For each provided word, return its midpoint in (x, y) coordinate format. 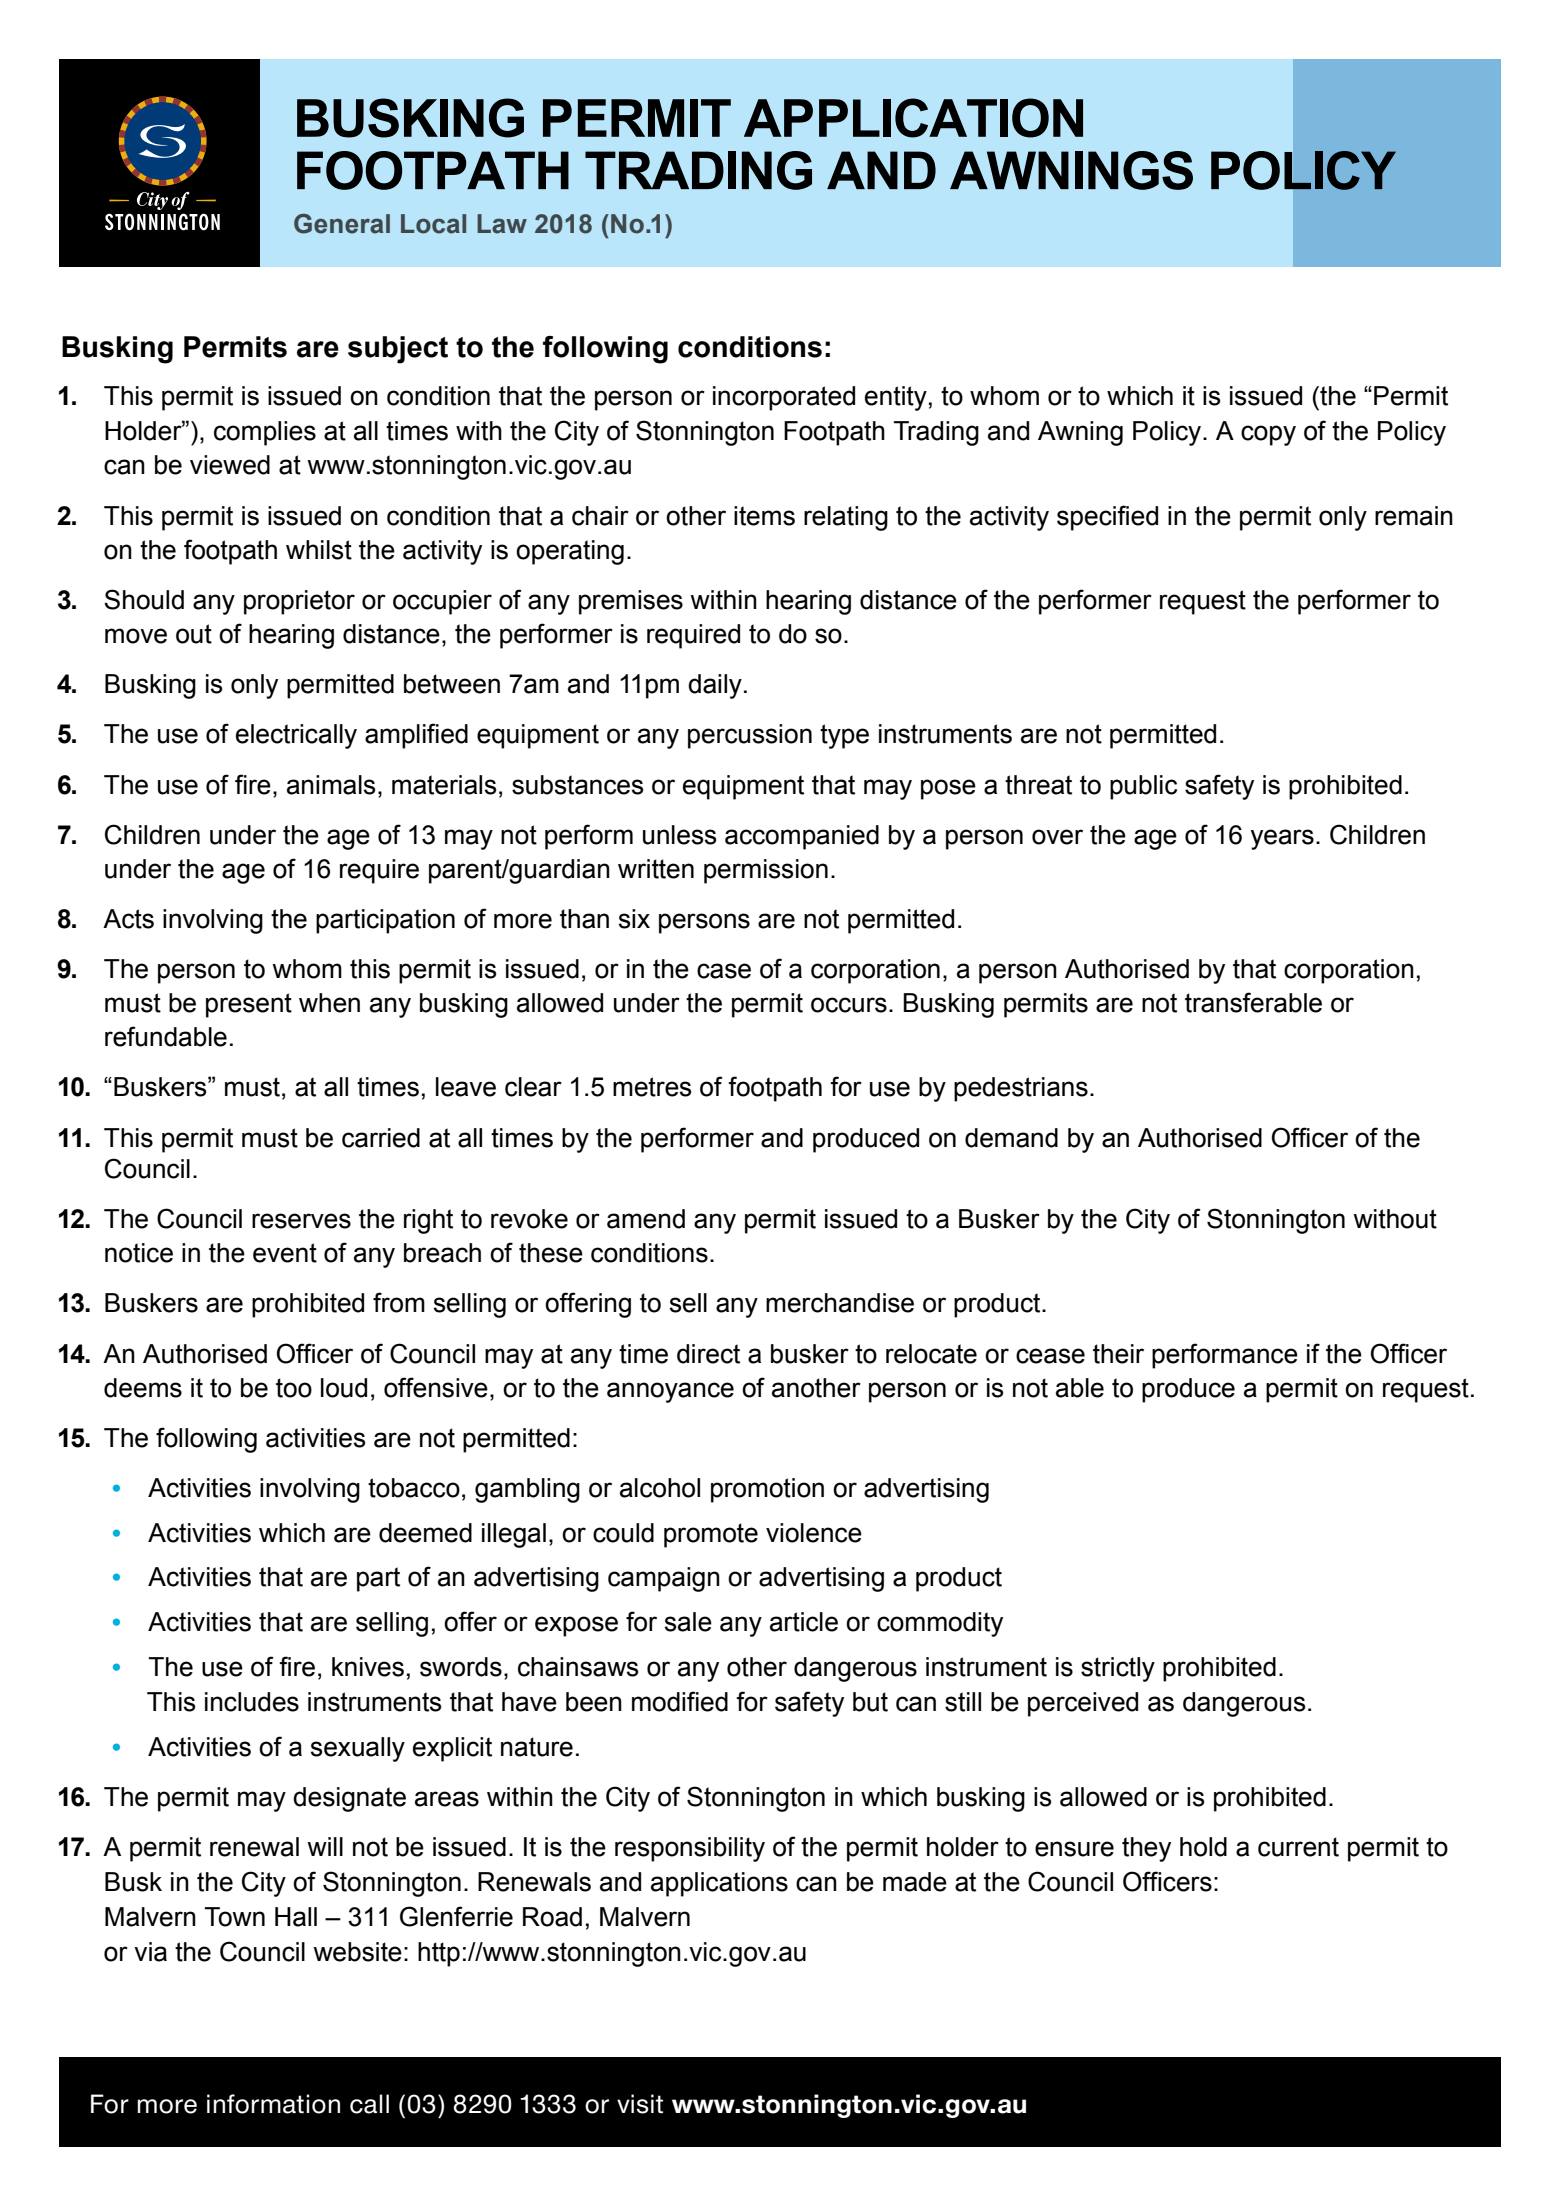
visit (640, 2104)
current (1298, 1847)
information (273, 2104)
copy (1268, 435)
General (342, 224)
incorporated (784, 398)
